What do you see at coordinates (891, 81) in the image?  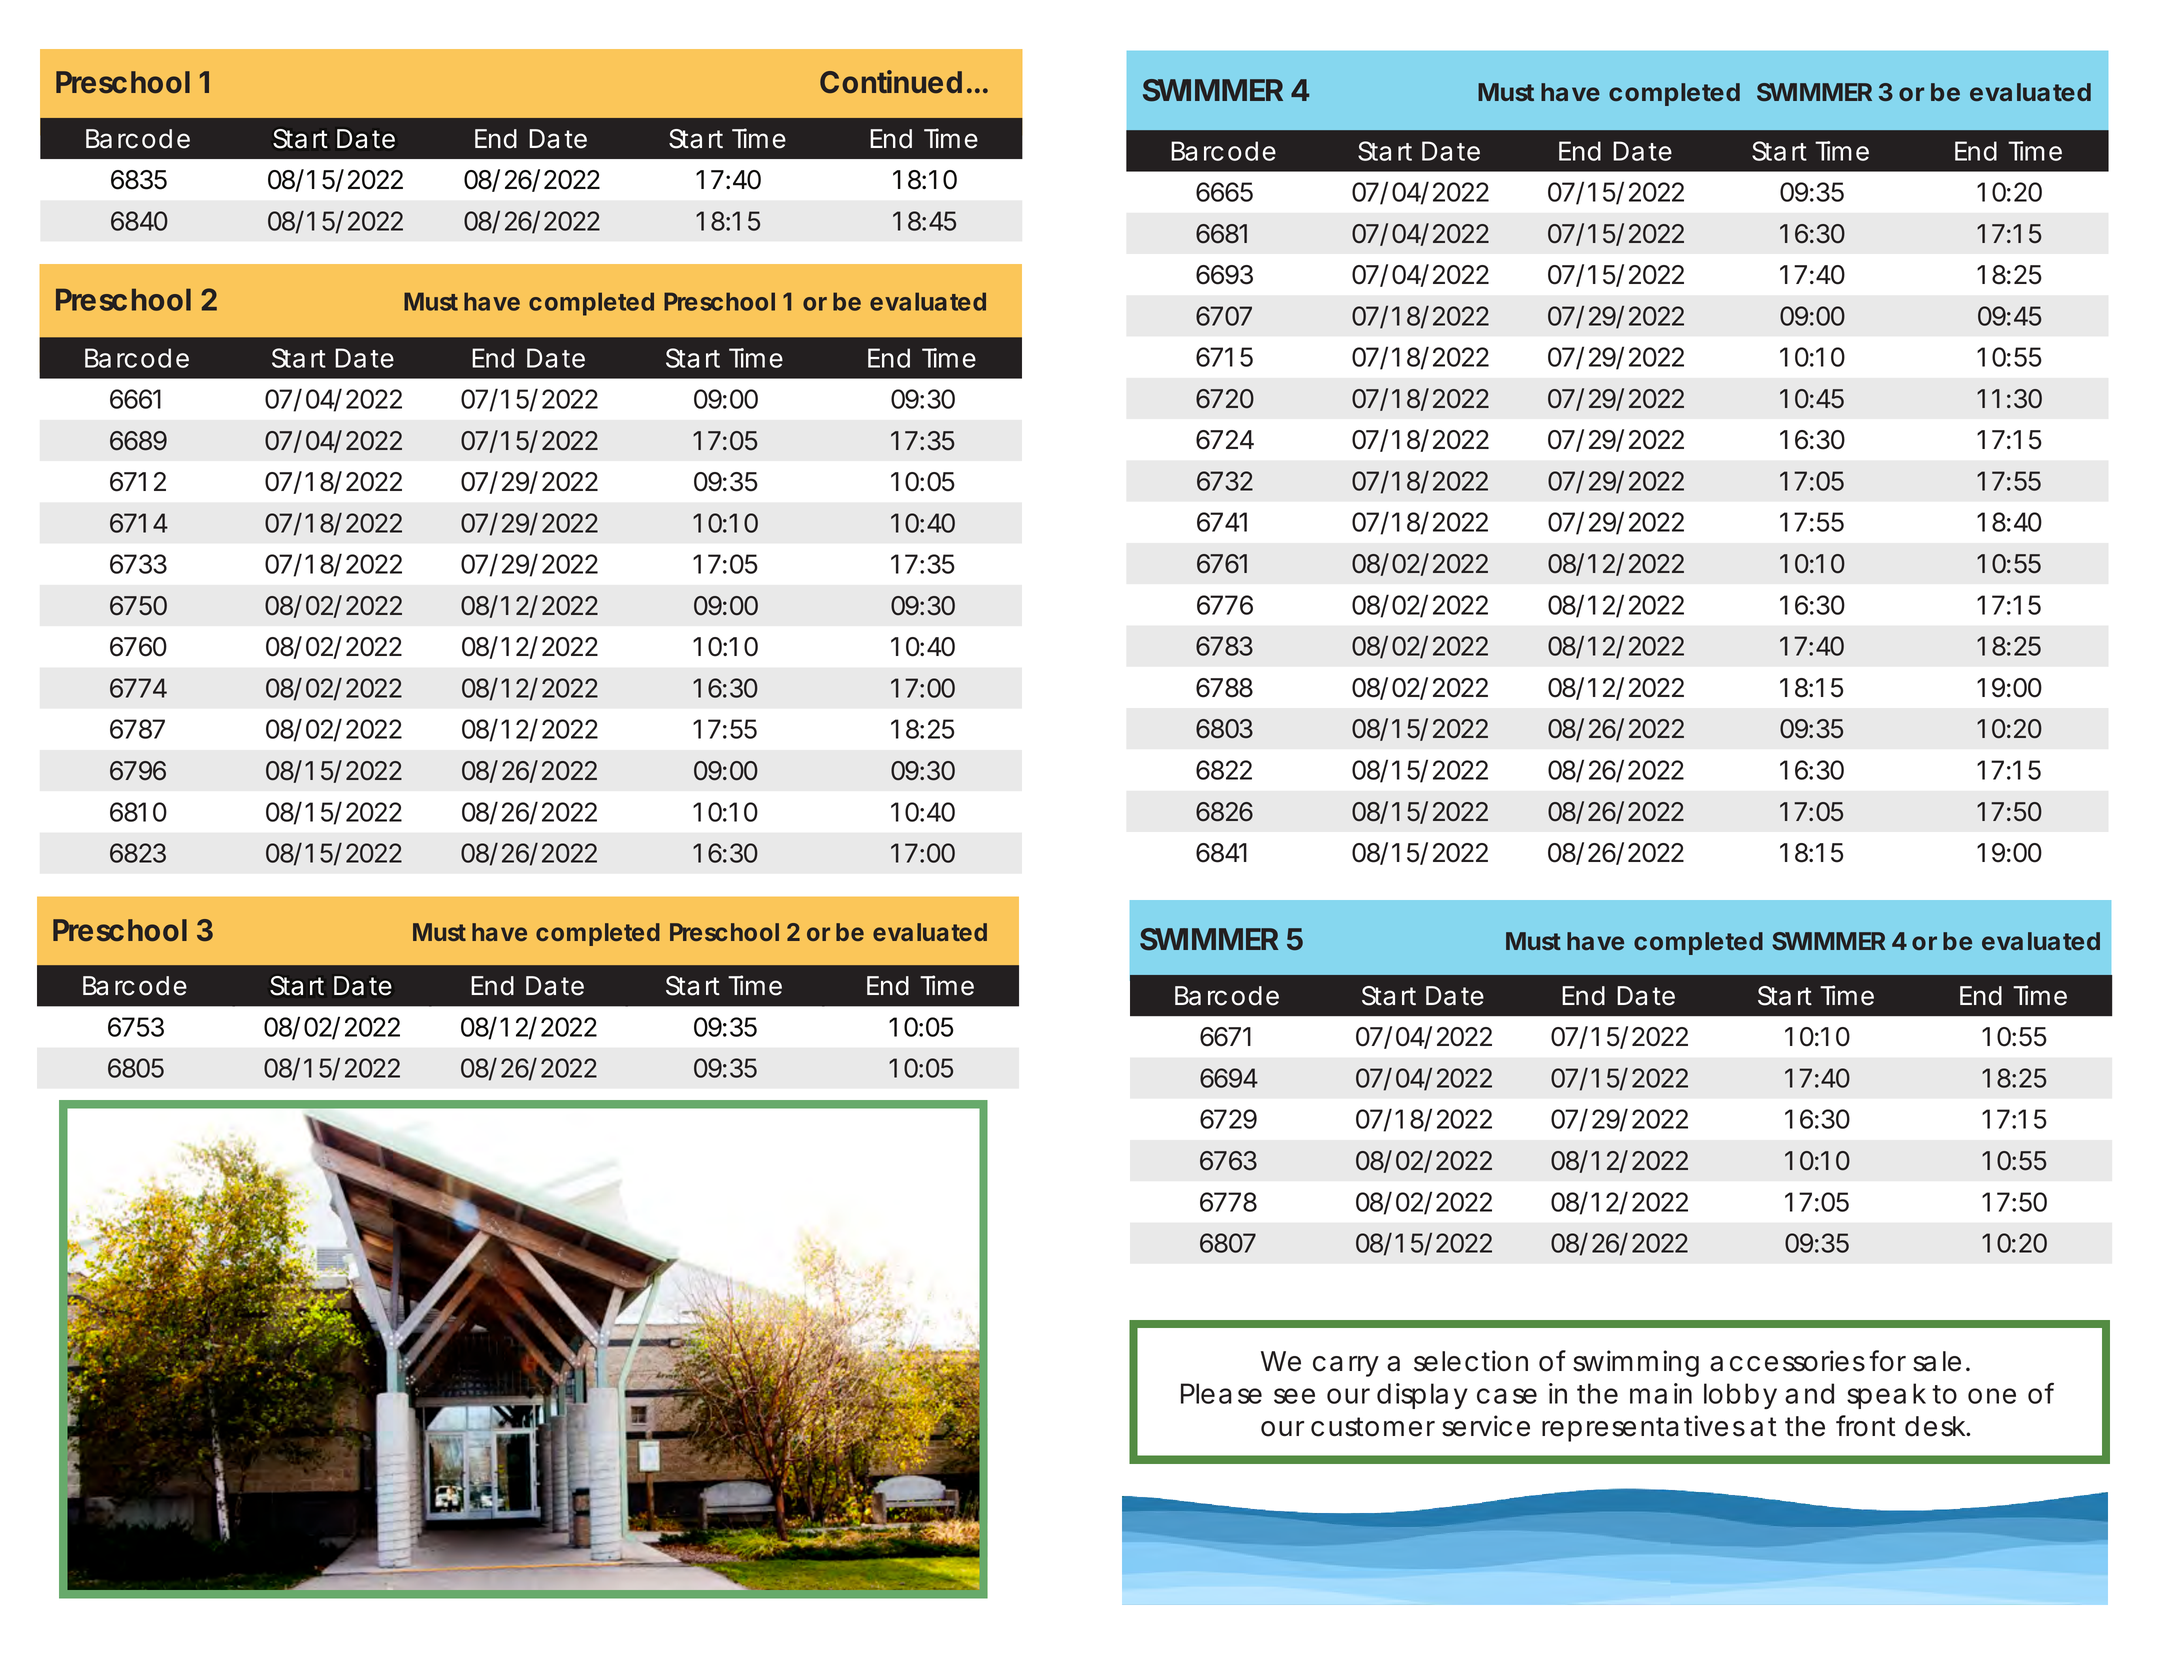 I see `Continued` at bounding box center [891, 81].
